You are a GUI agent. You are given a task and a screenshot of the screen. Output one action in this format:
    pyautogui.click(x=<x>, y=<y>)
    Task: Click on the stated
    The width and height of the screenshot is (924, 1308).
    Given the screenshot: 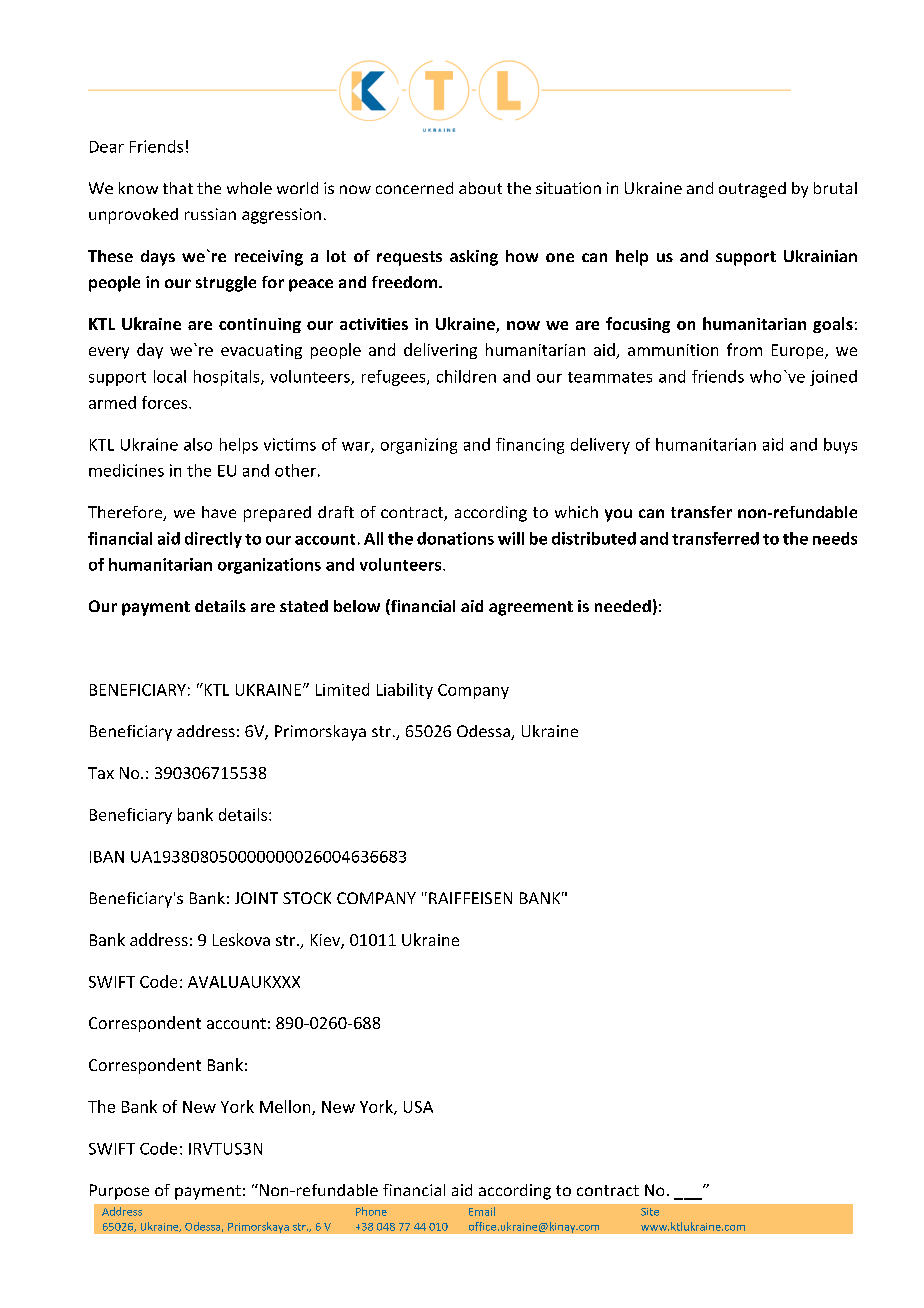 What is the action you would take?
    pyautogui.click(x=304, y=606)
